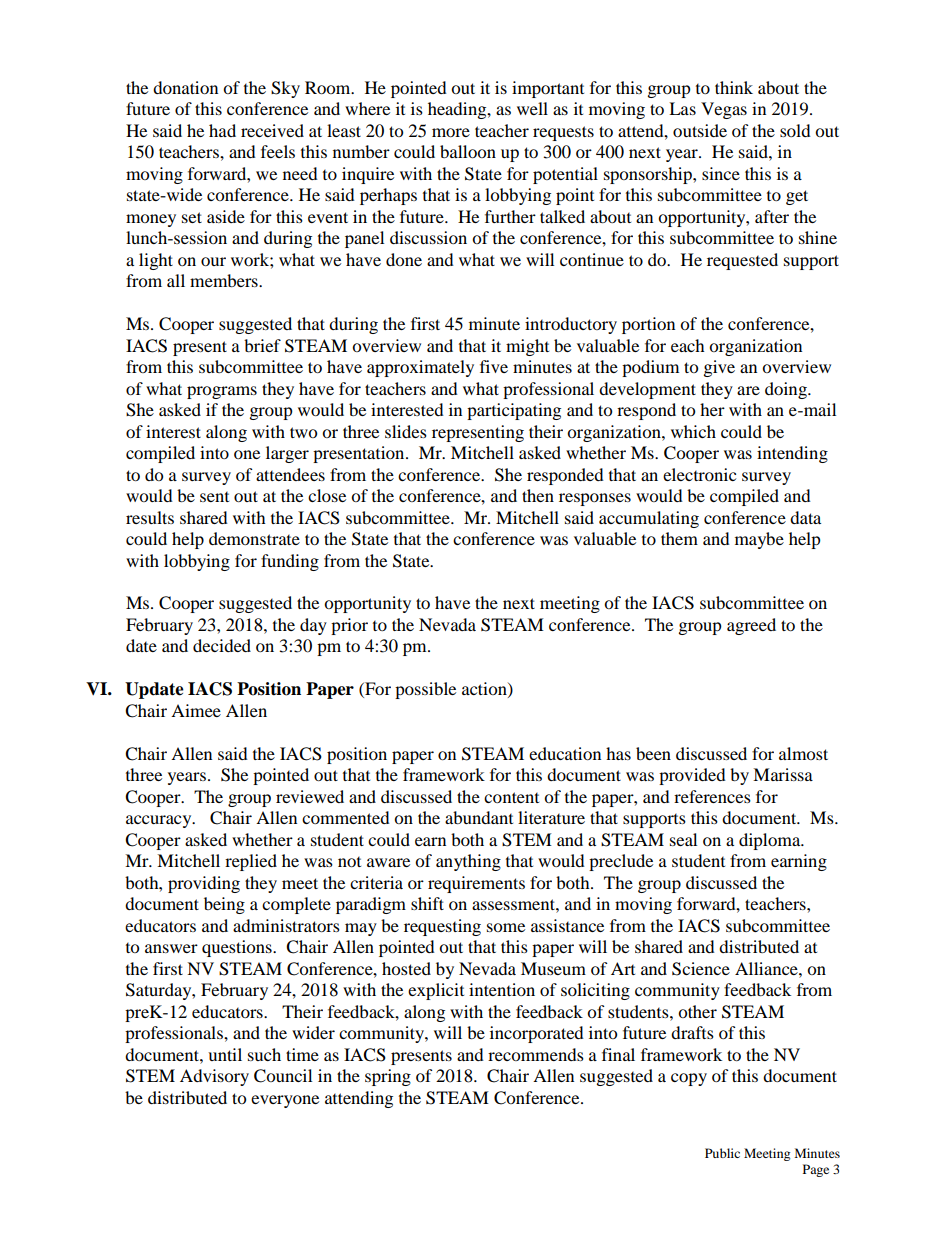  Describe the element at coordinates (538, 495) in the document. I see `then` at that location.
